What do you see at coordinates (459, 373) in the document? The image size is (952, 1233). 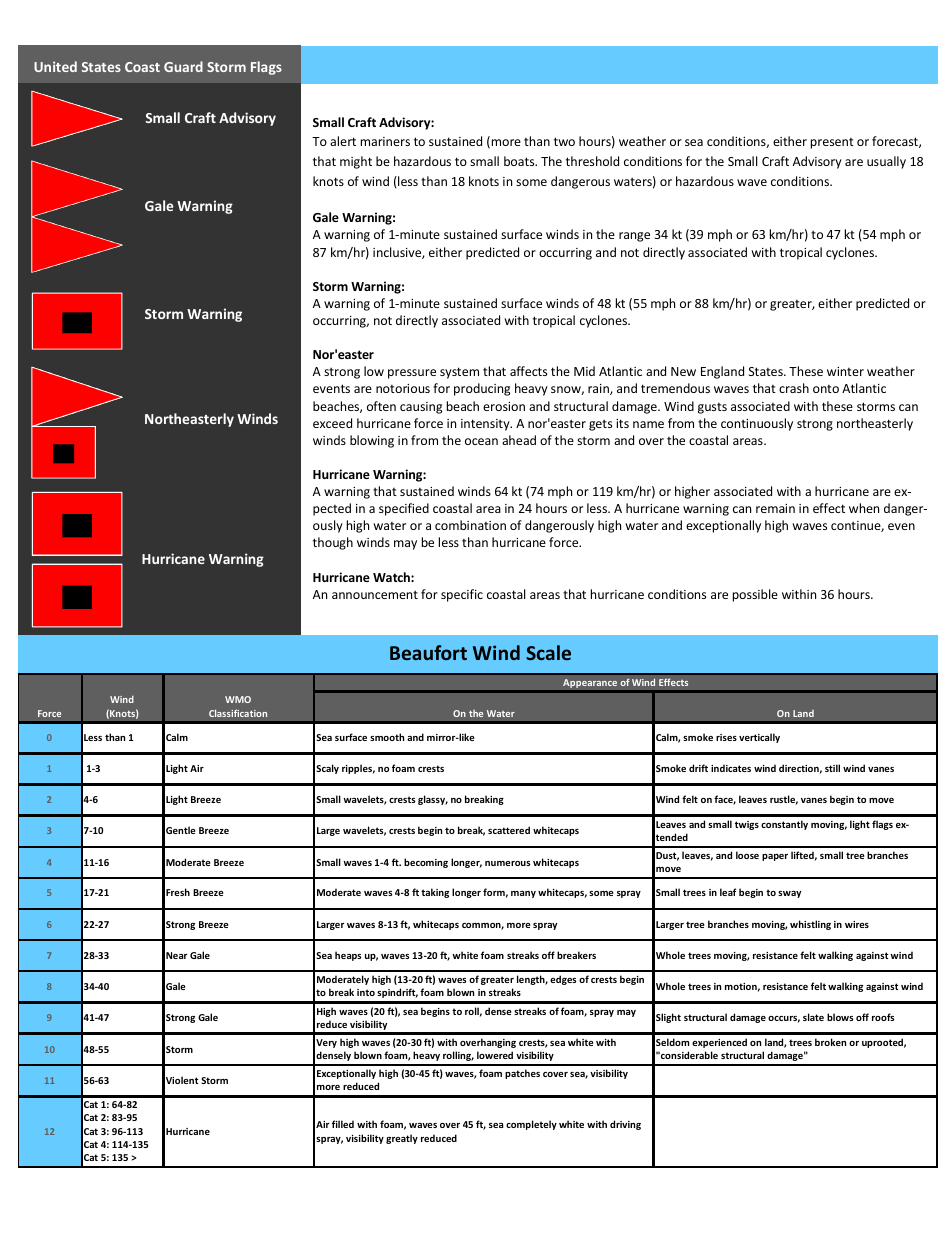 I see `system` at bounding box center [459, 373].
